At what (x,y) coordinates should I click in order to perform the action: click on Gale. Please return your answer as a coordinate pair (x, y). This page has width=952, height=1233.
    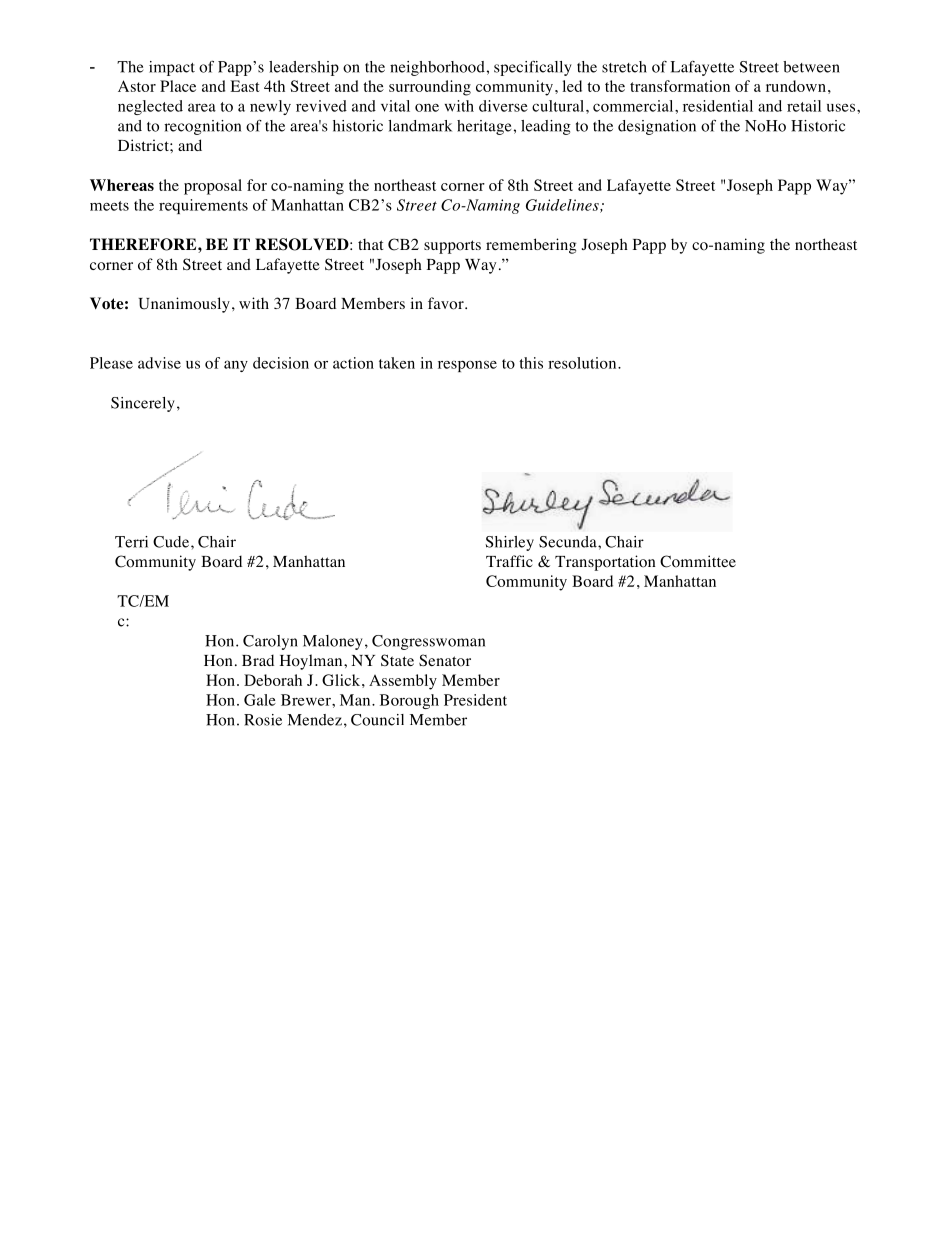
    Looking at the image, I should click on (260, 700).
